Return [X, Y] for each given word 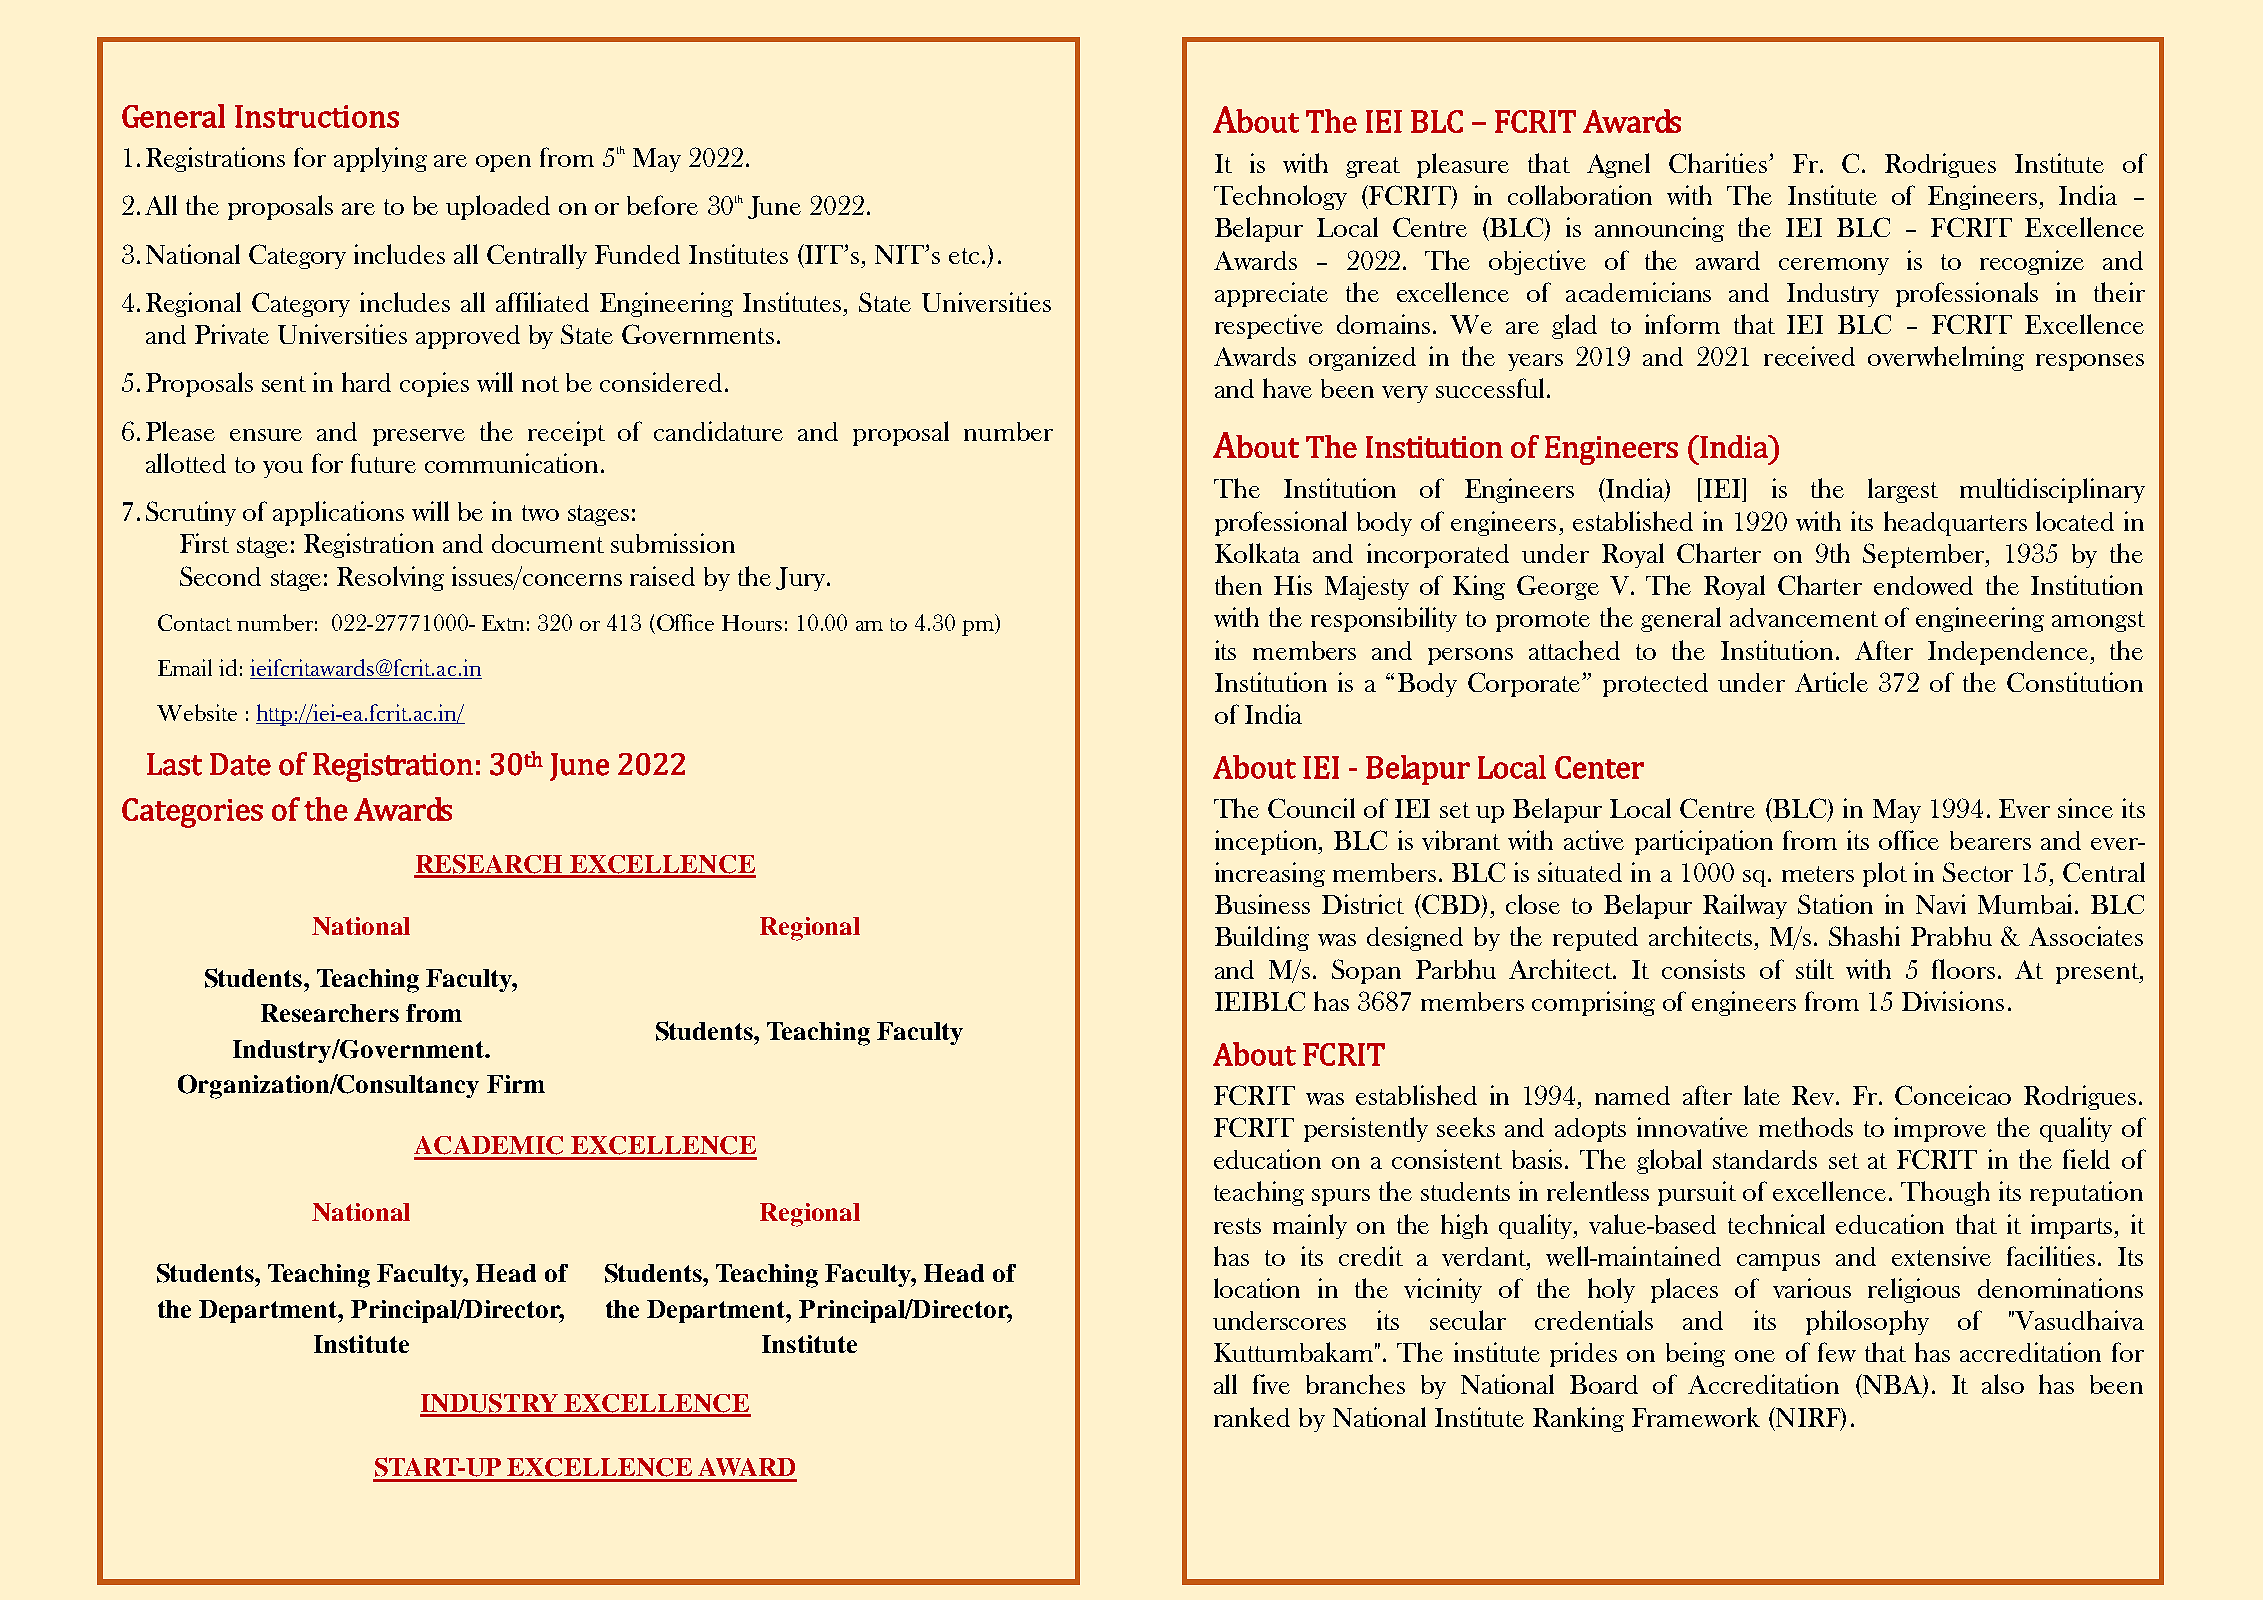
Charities [1719, 163]
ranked [1252, 1417]
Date [240, 764]
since [2085, 808]
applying [380, 159]
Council [1311, 808]
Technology [1280, 197]
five [1271, 1384]
